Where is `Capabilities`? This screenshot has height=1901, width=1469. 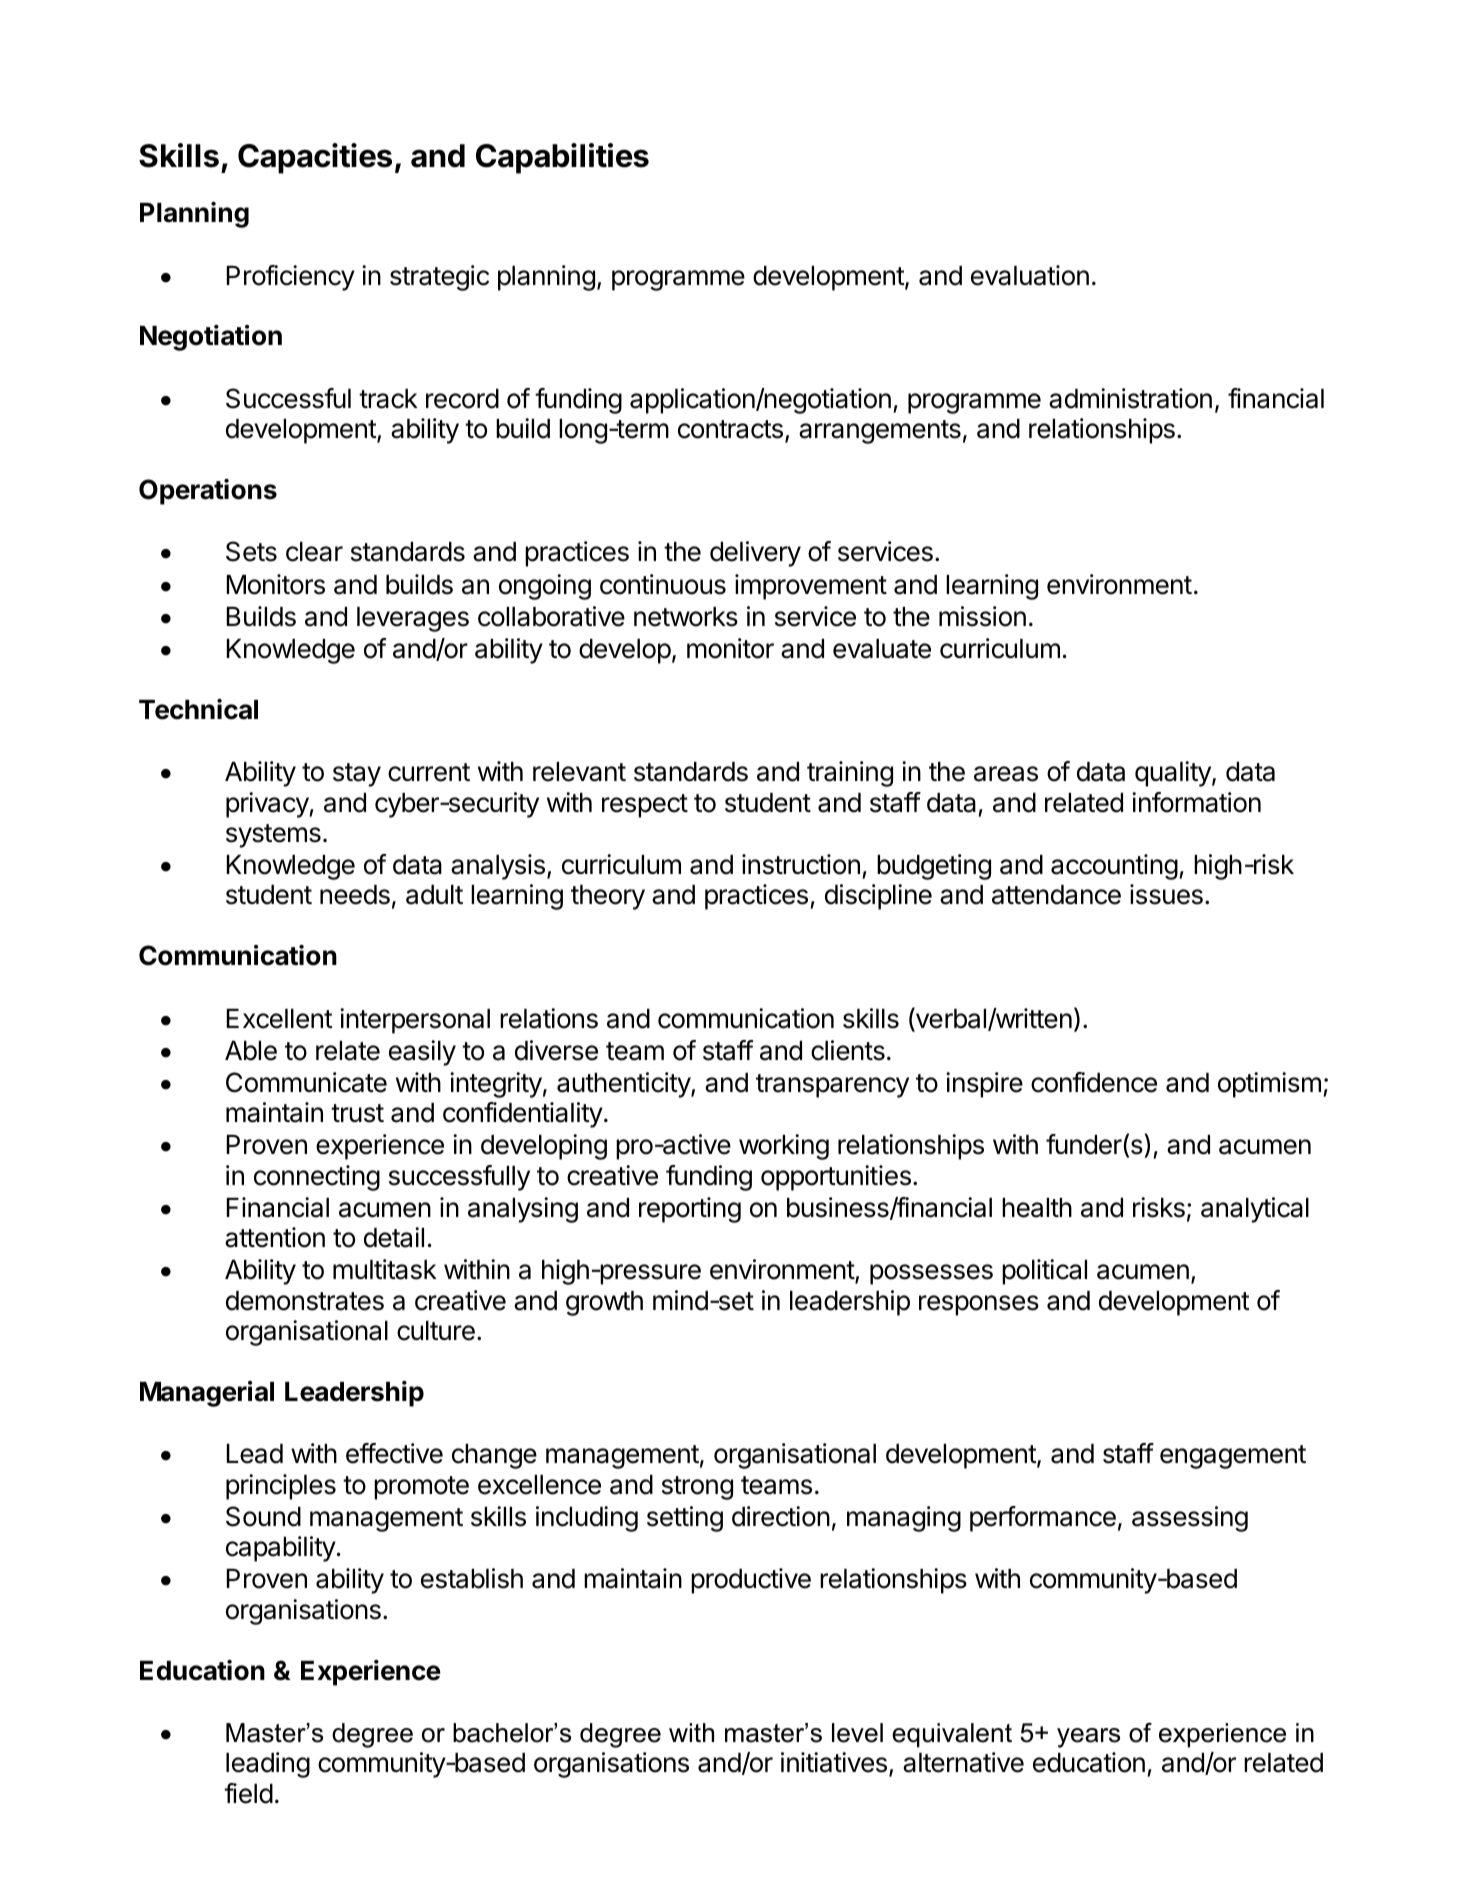 Capabilities is located at coordinates (562, 158).
